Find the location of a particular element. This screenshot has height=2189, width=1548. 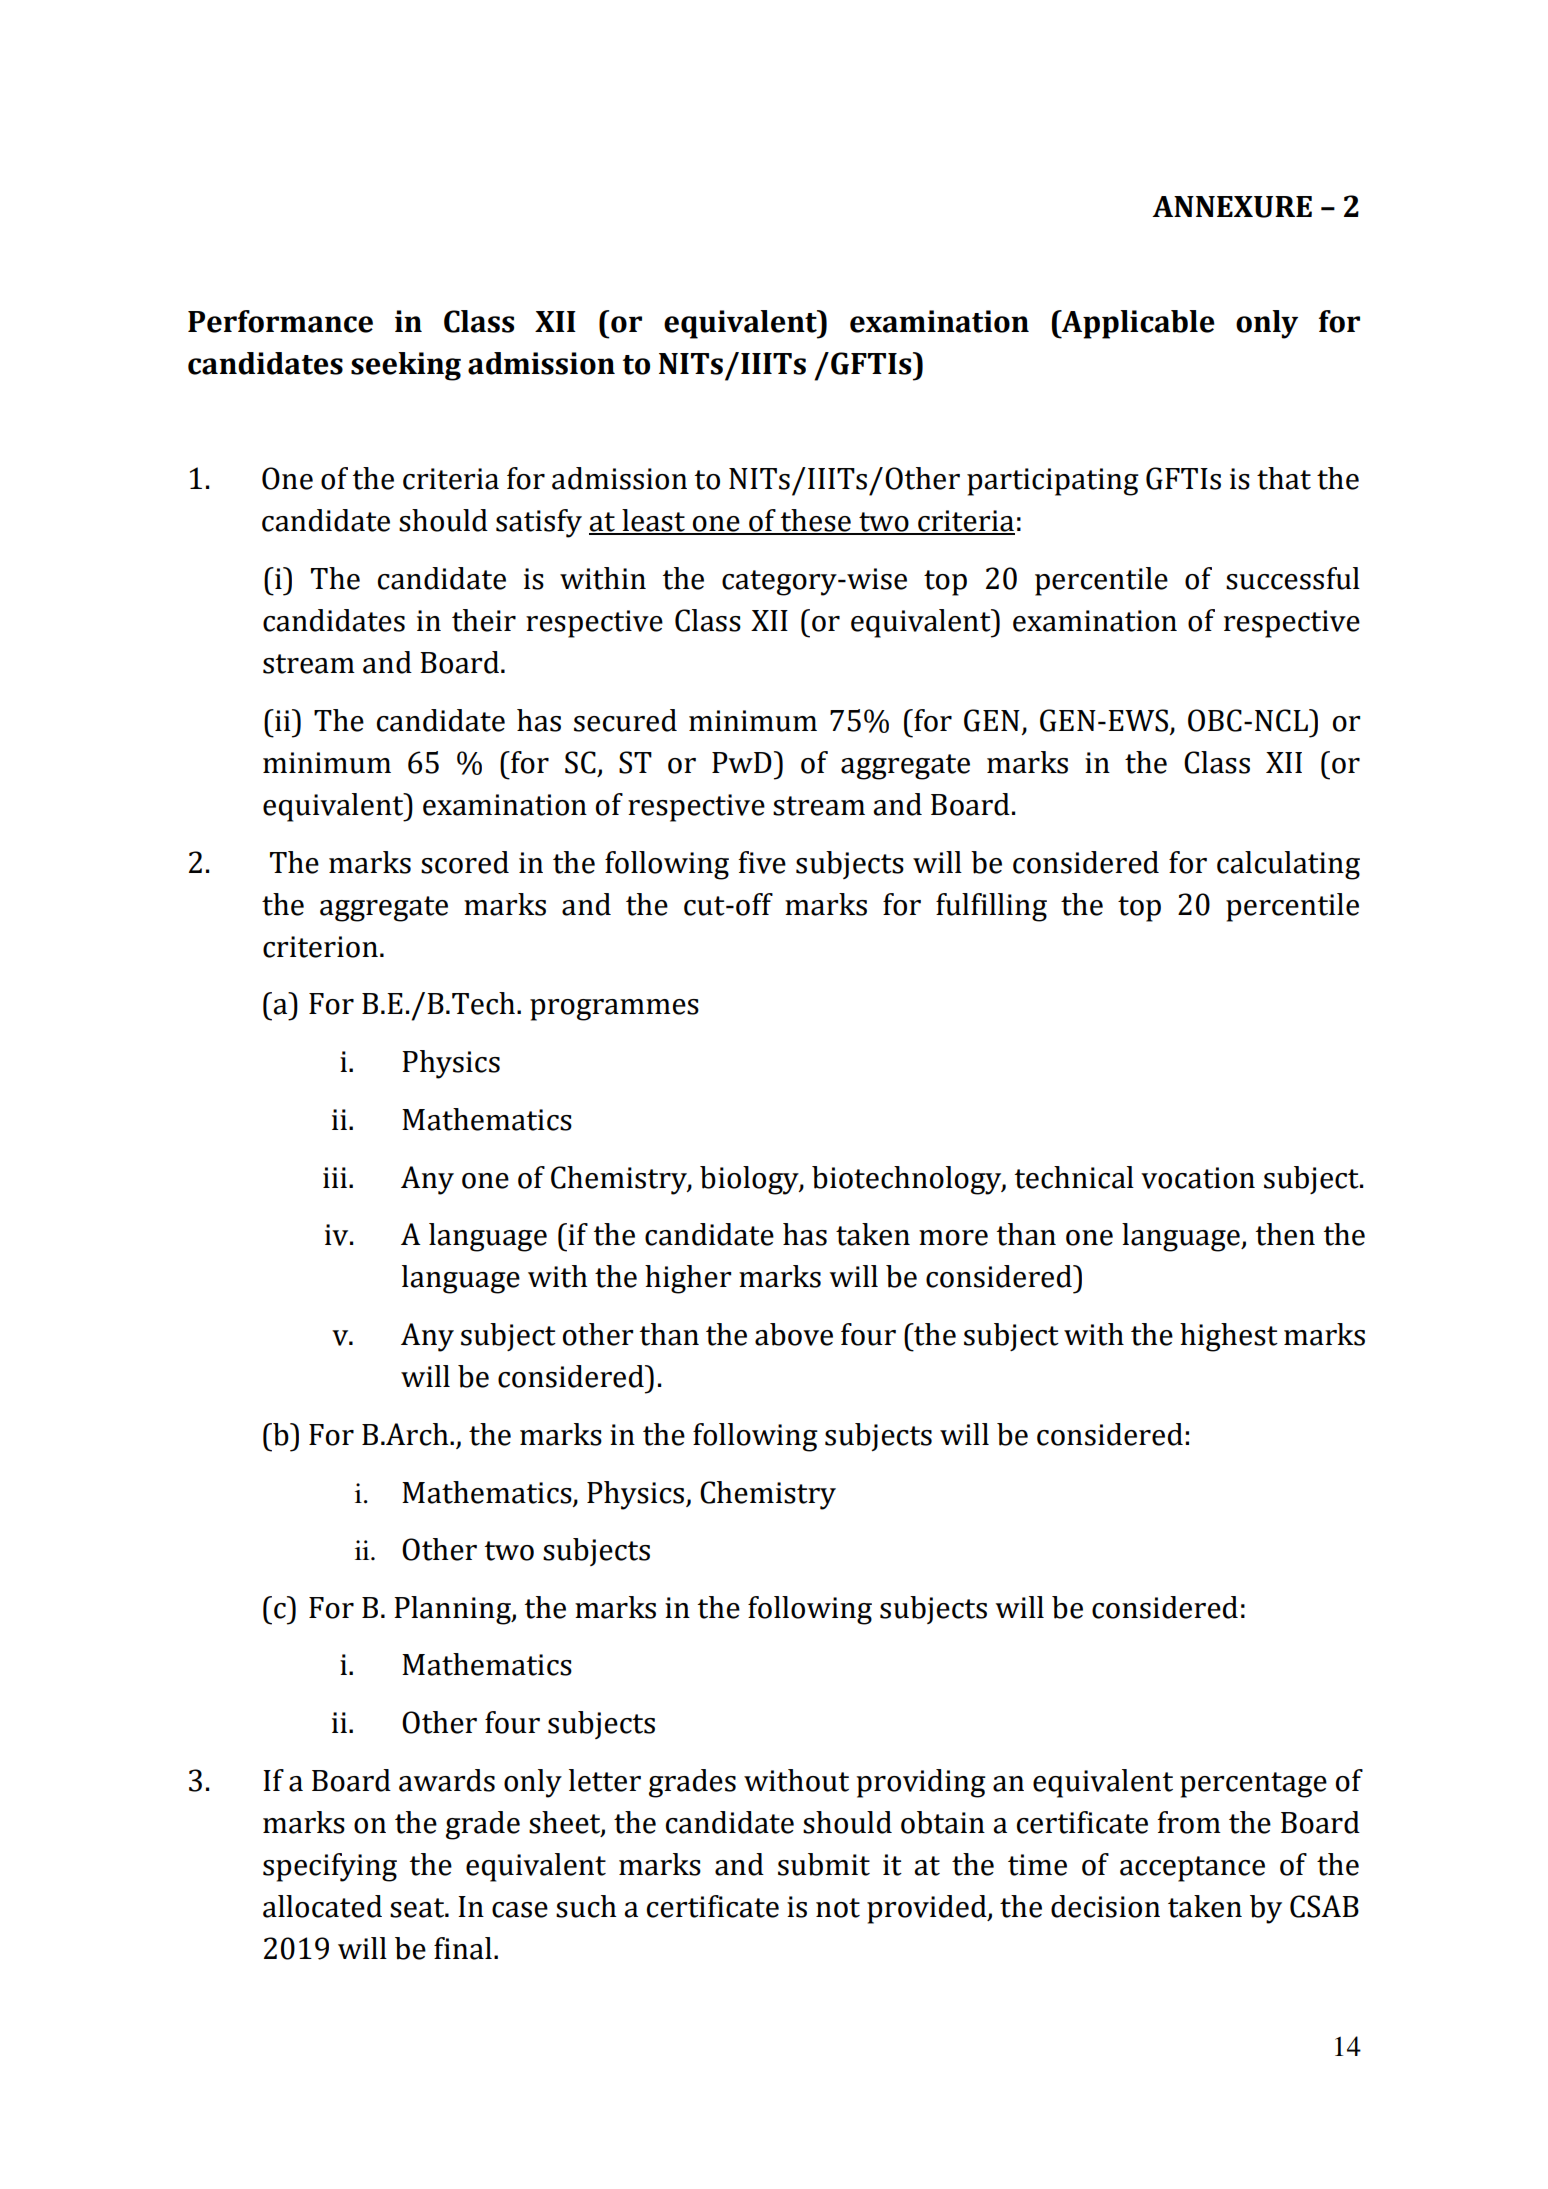

criterion is located at coordinates (320, 947).
